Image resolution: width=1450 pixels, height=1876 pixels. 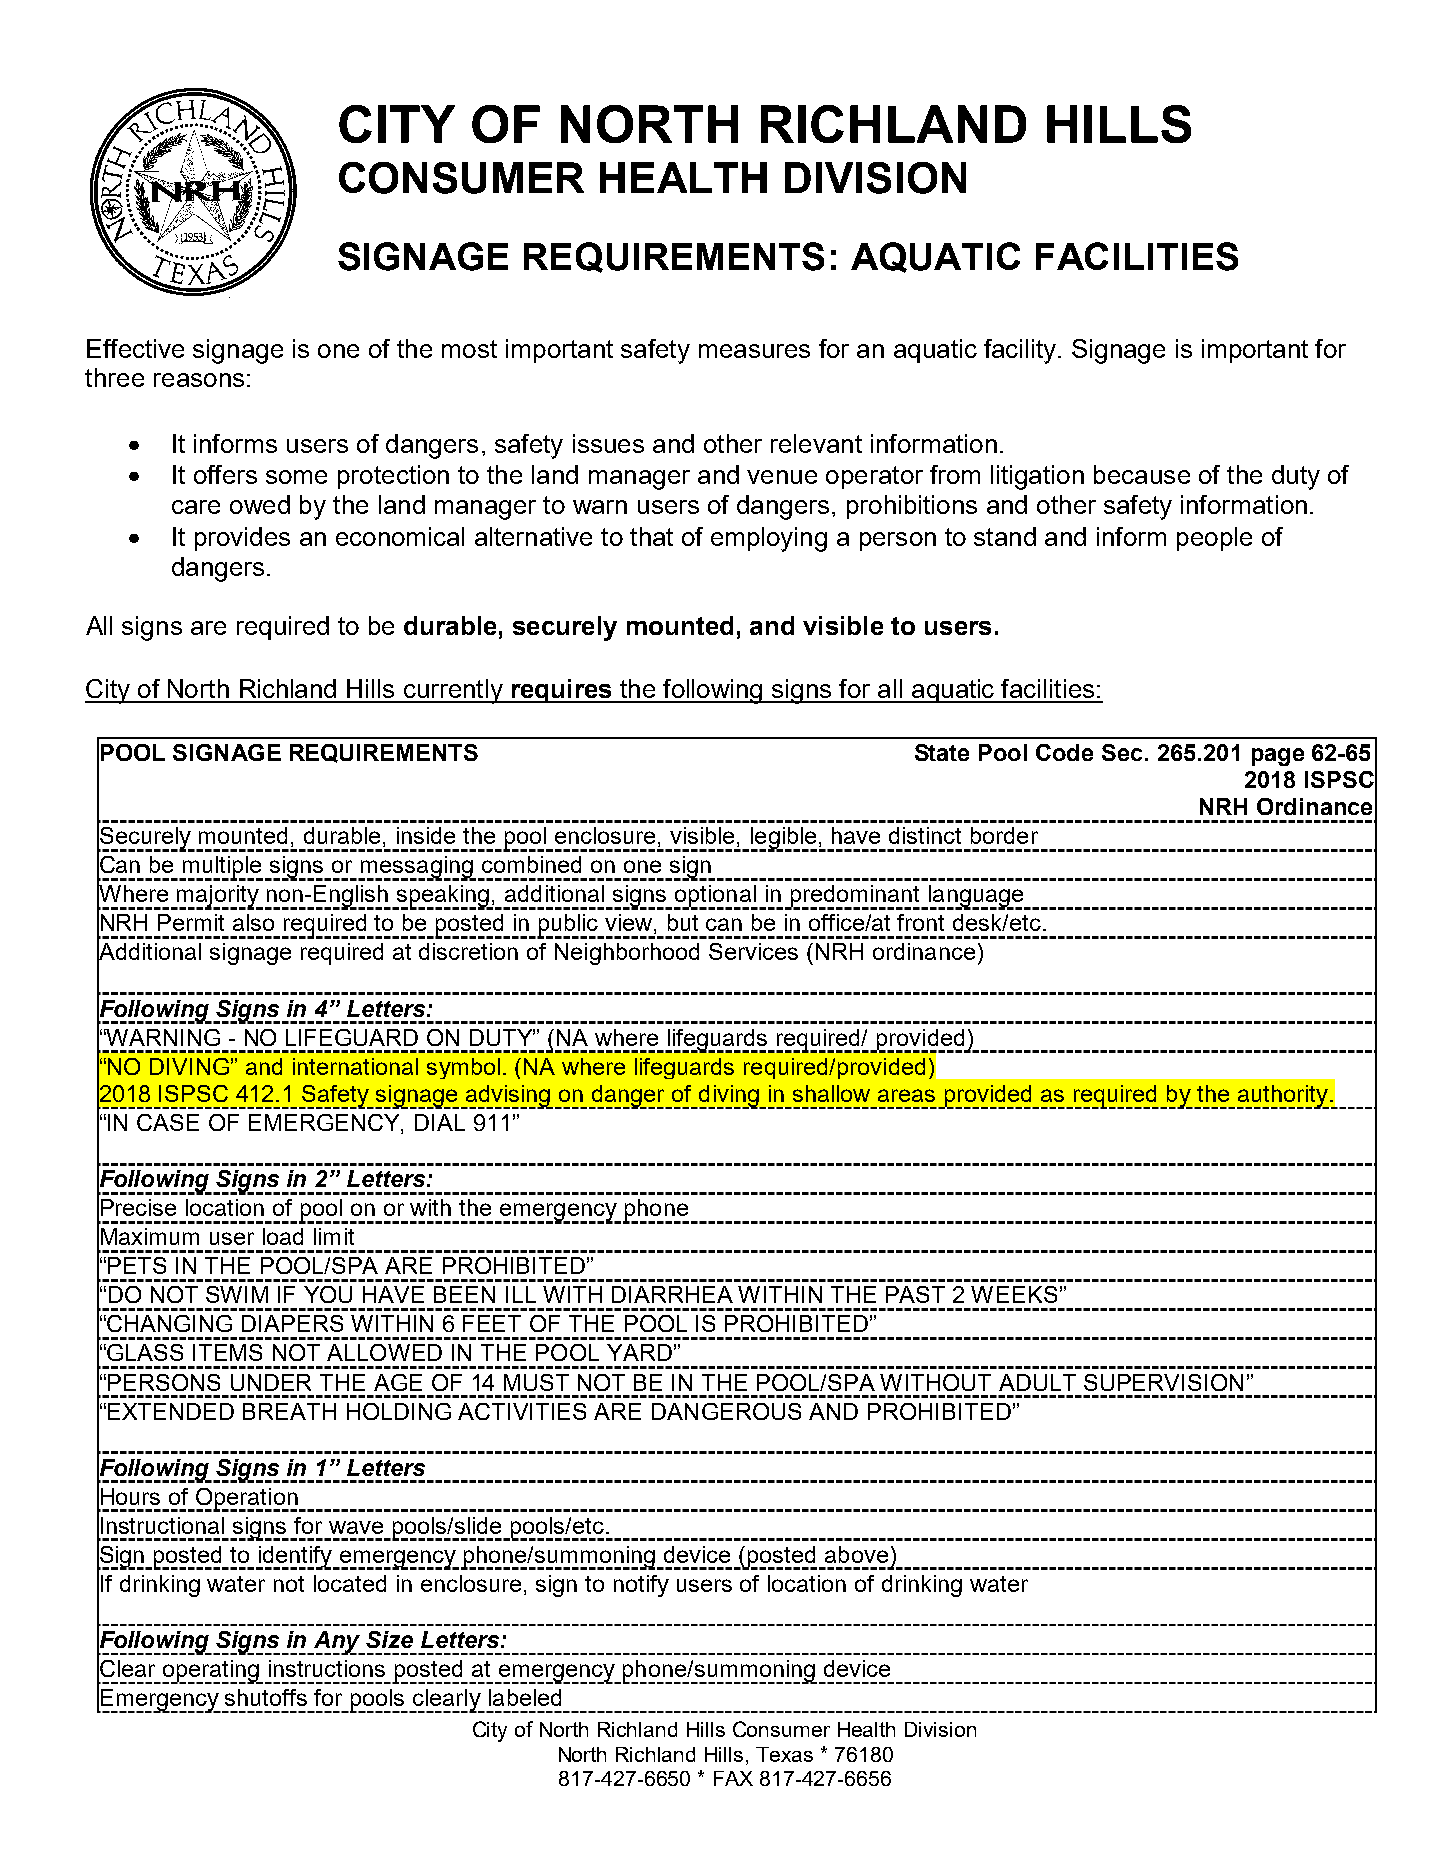 What do you see at coordinates (733, 1778) in the screenshot?
I see `FAX` at bounding box center [733, 1778].
